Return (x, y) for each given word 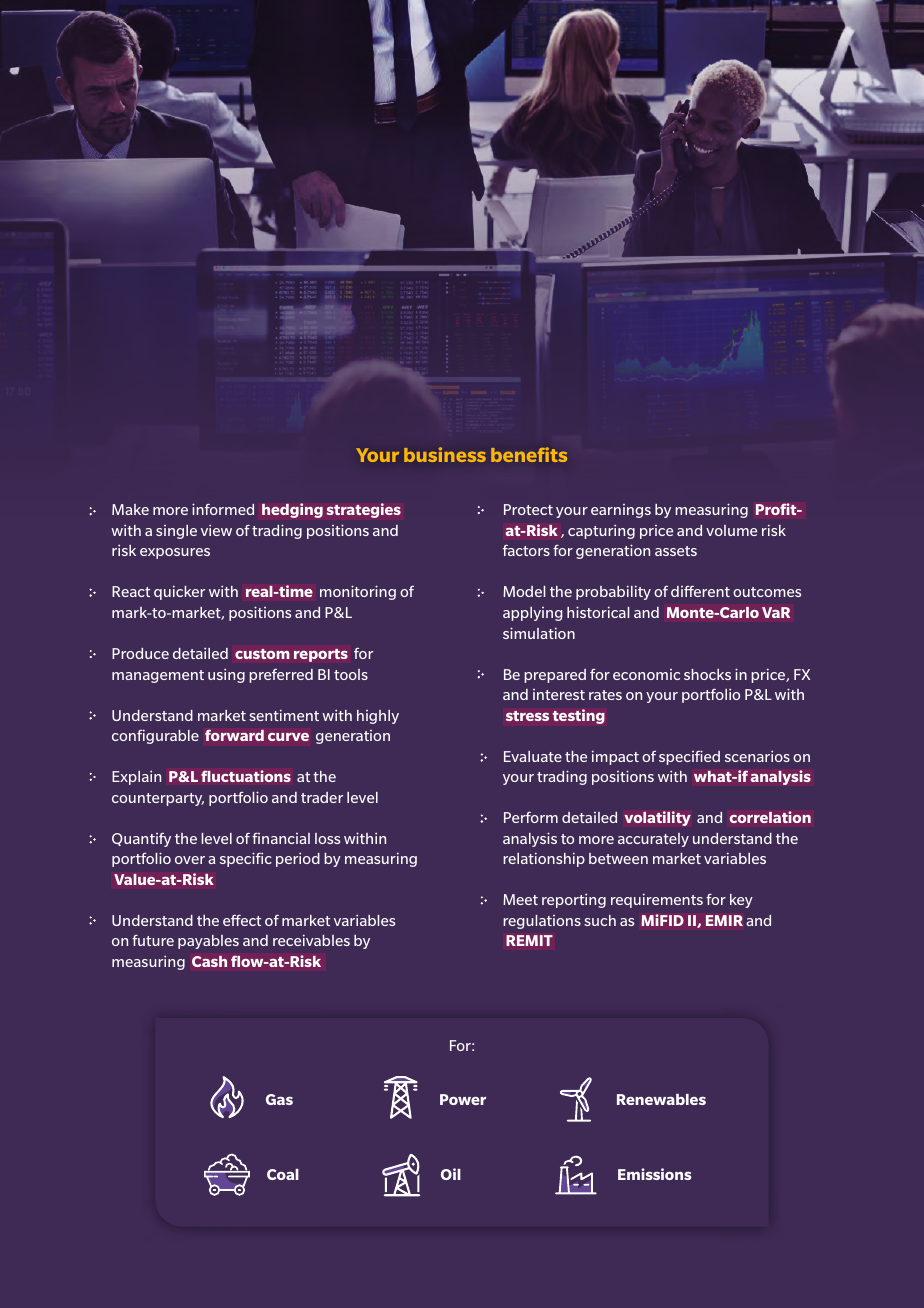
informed (223, 509)
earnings (621, 511)
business (445, 454)
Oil (451, 1174)
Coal (283, 1174)
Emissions (655, 1174)
